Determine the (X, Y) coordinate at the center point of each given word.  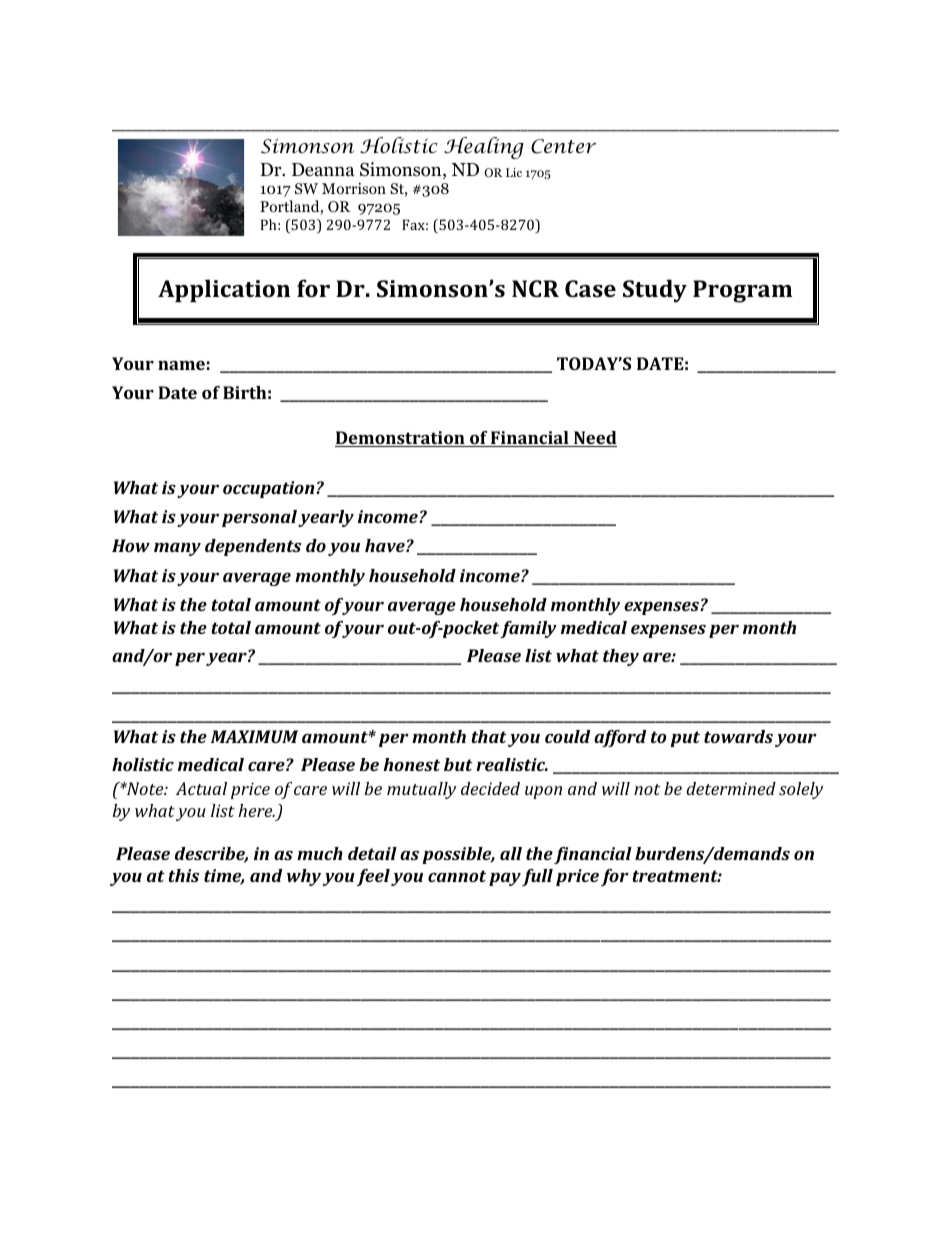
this (184, 875)
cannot (457, 876)
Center (563, 146)
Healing (484, 148)
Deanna (323, 170)
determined (731, 788)
